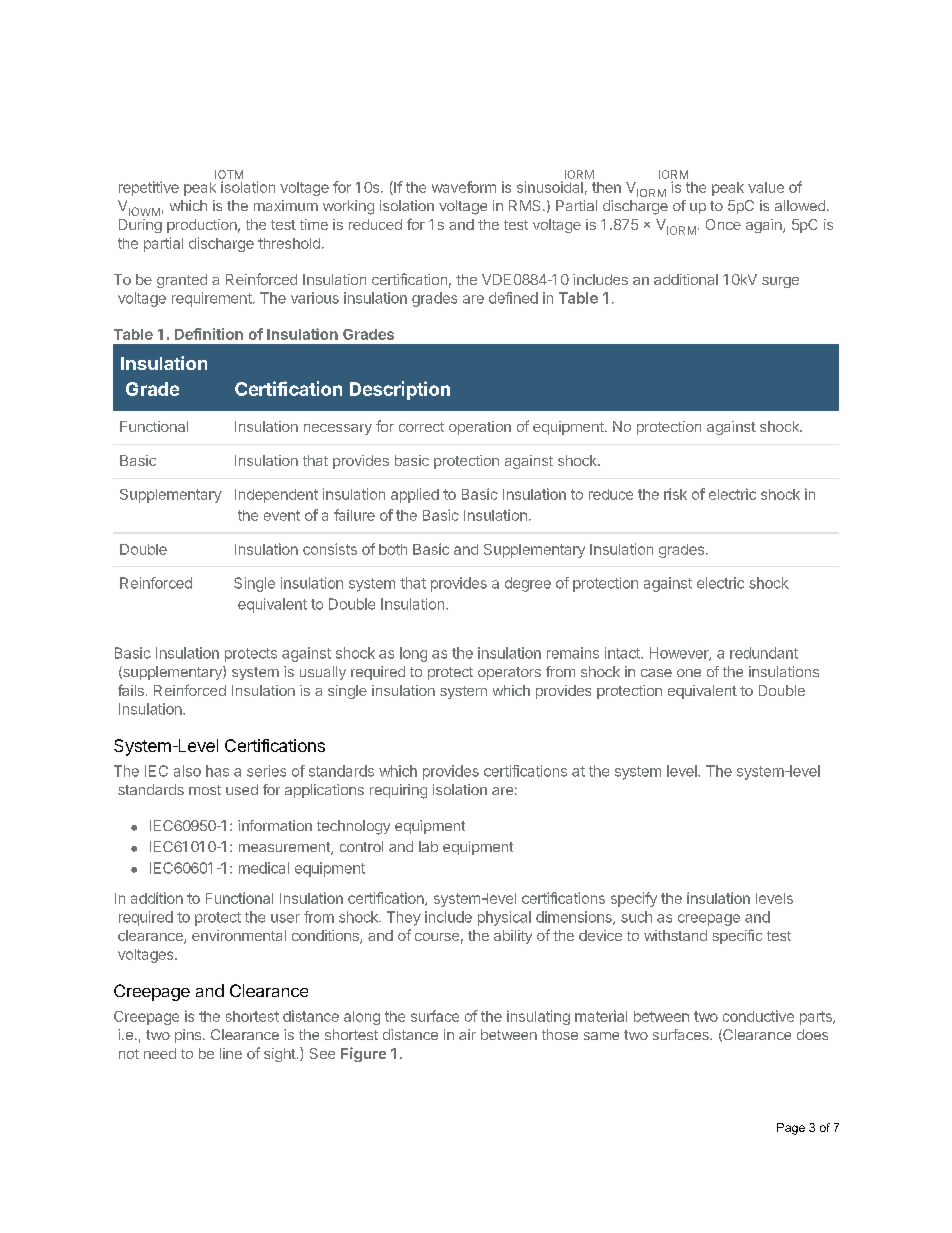 The width and height of the screenshot is (952, 1233). Describe the element at coordinates (189, 1036) in the screenshot. I see `pins` at that location.
